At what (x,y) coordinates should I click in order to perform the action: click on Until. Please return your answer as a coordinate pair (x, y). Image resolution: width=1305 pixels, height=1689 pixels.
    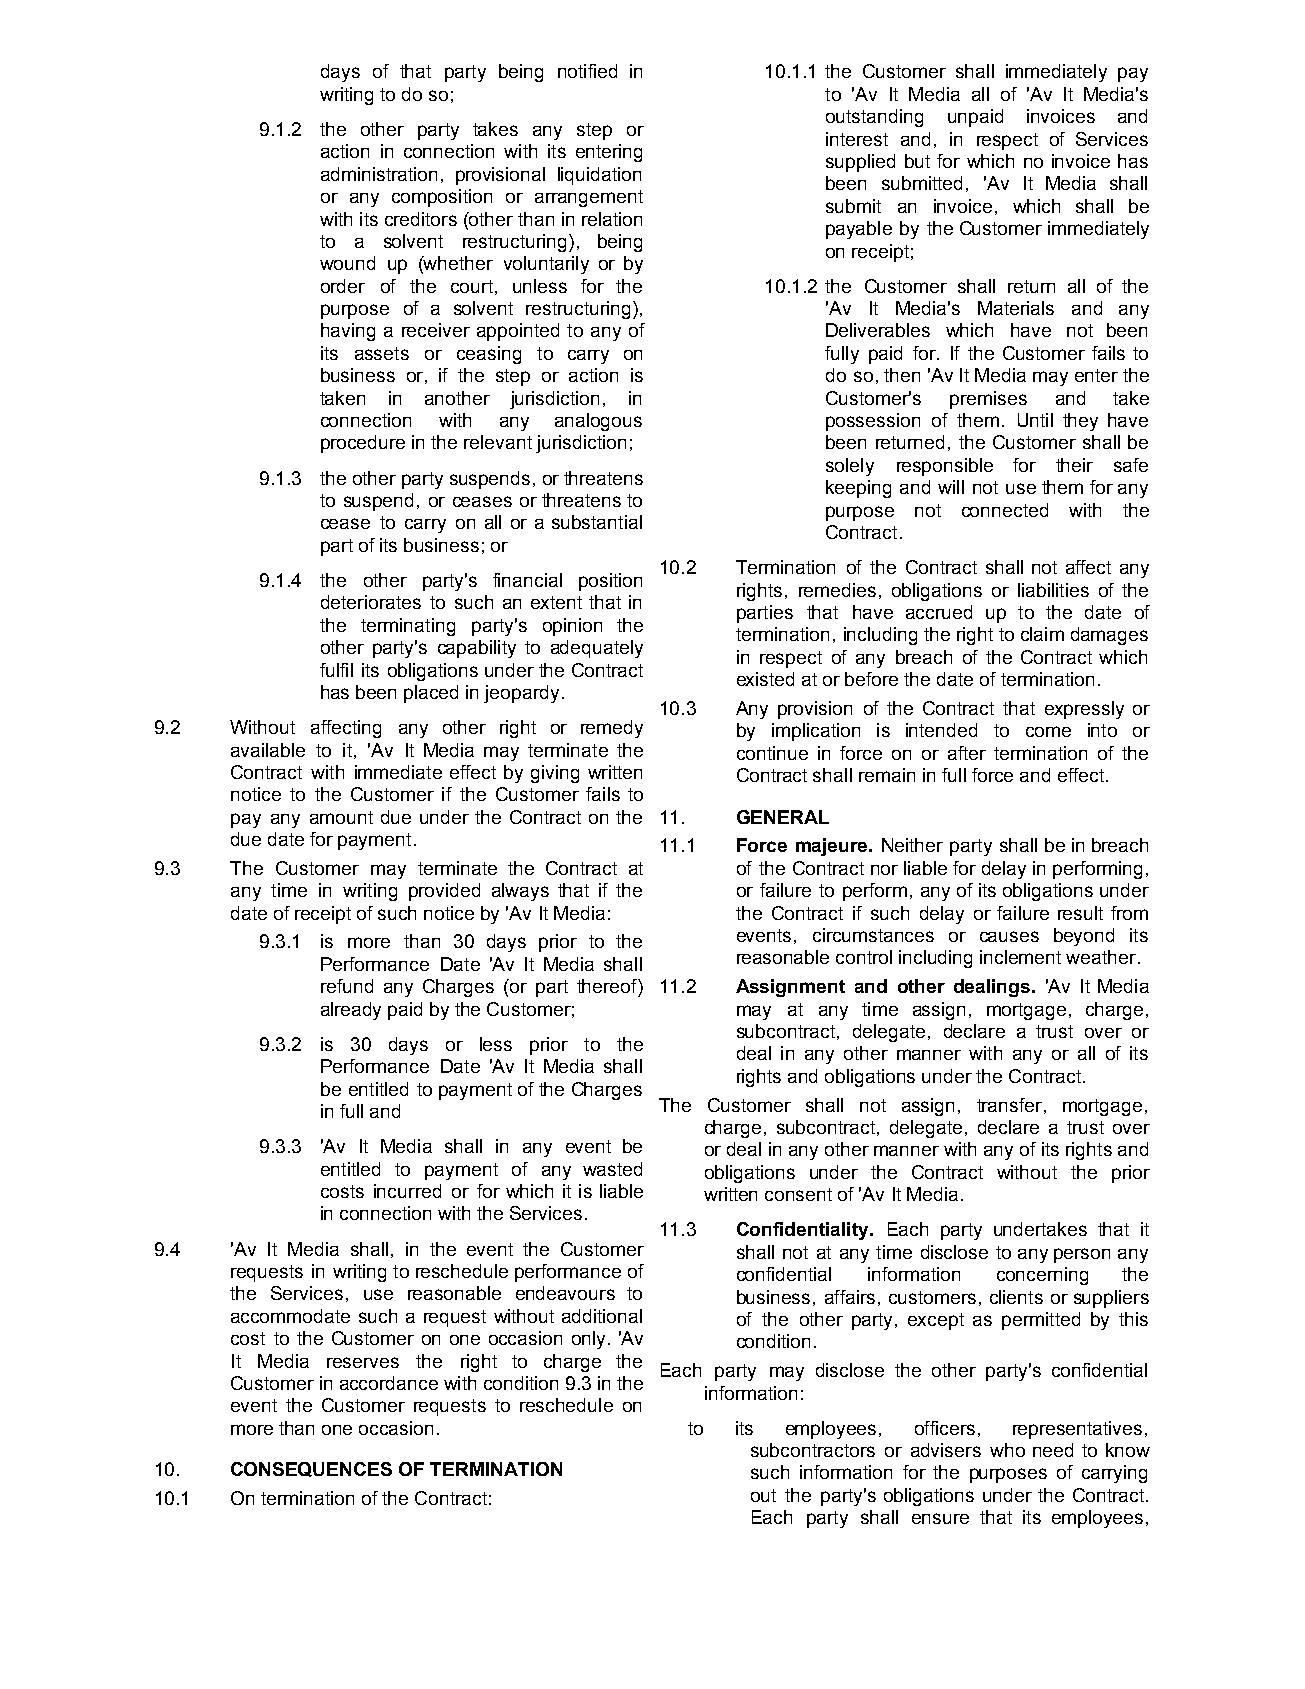
    Looking at the image, I should click on (1035, 420).
